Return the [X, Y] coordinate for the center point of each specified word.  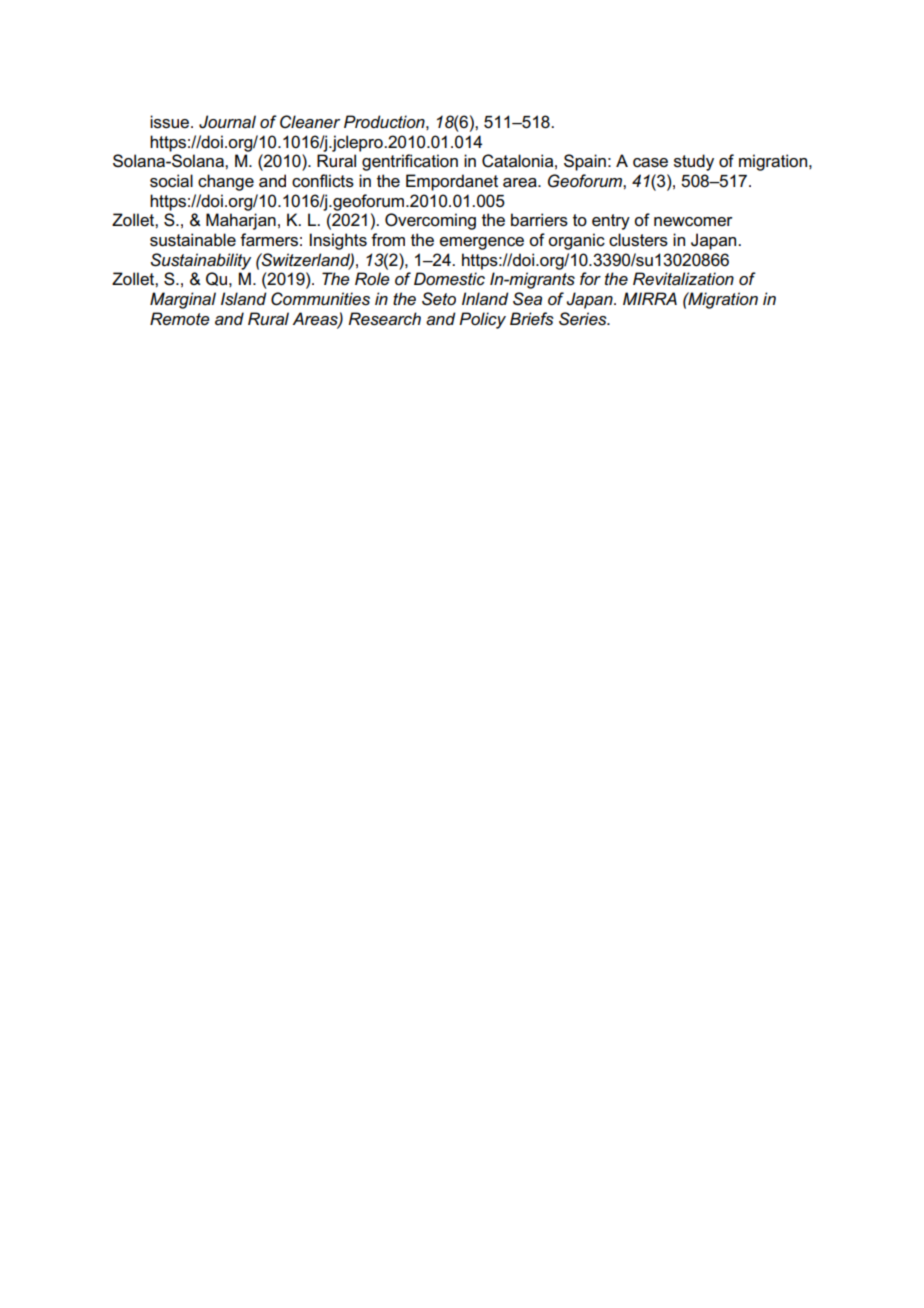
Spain [585, 162]
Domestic [449, 279]
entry [611, 222]
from [388, 239]
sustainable [193, 240]
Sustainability [200, 261]
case [650, 163]
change [226, 182]
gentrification [410, 162]
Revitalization [683, 279]
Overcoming [430, 221]
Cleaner [310, 122]
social [171, 181]
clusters [638, 240]
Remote [180, 319]
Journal [227, 122]
